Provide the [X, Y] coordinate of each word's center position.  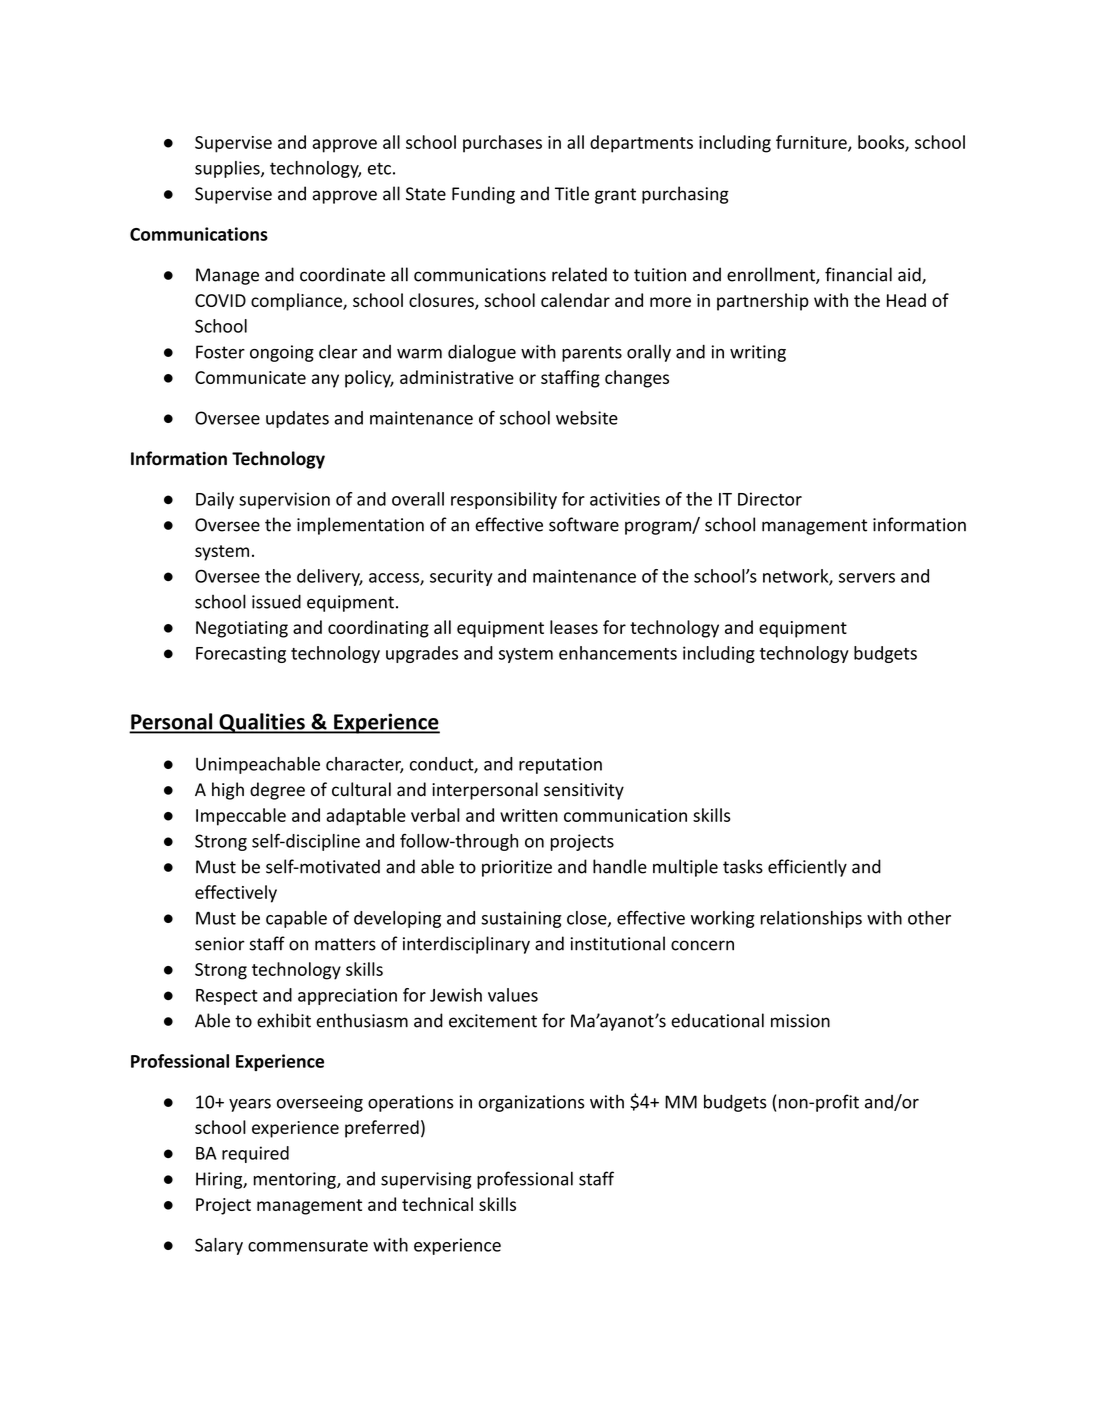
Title [572, 193]
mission [800, 1021]
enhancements [618, 653]
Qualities [262, 723]
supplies [228, 169]
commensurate [308, 1246]
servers [867, 578]
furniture [812, 143]
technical [437, 1204]
